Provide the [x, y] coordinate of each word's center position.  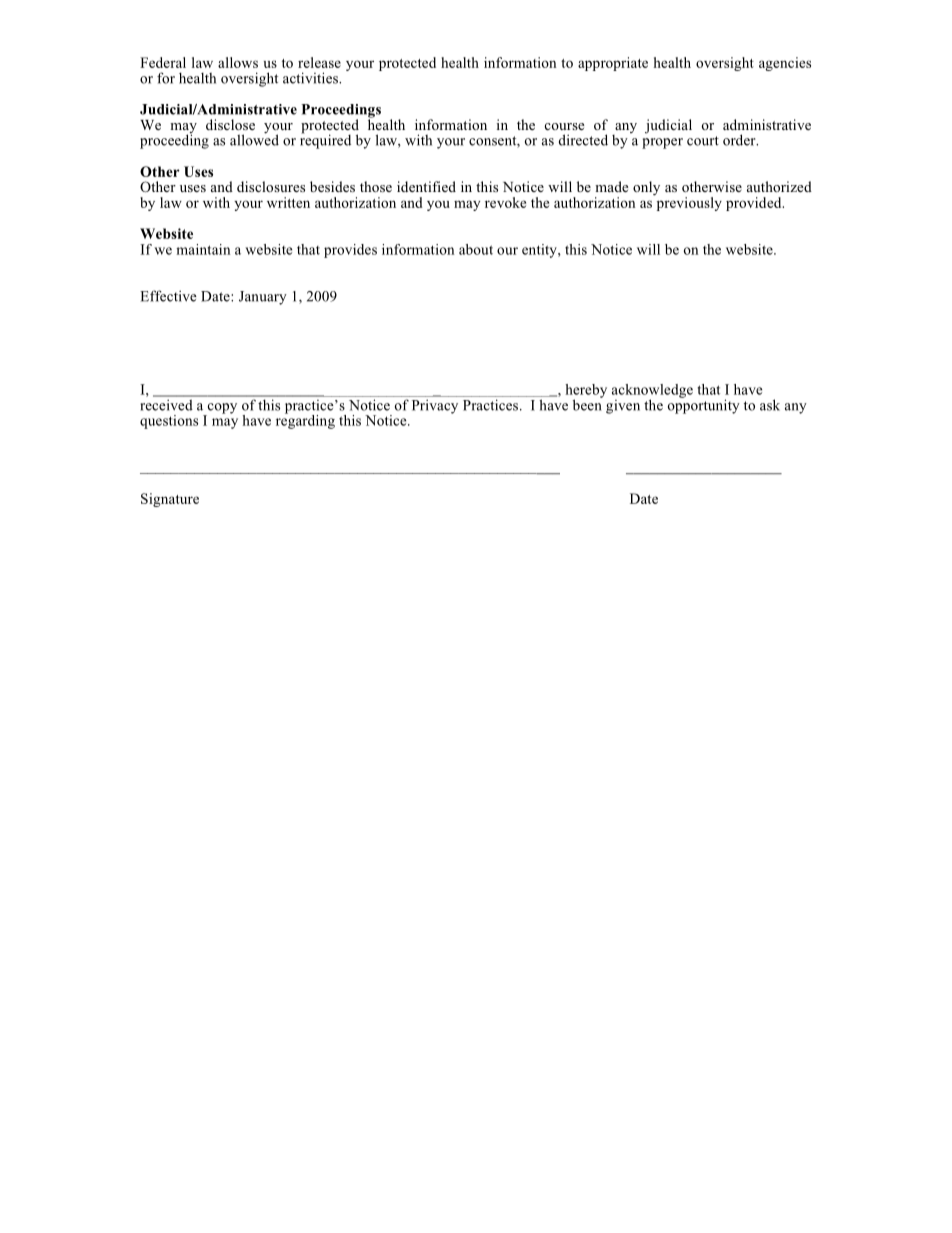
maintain [203, 249]
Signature [170, 500]
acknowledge [652, 392]
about [476, 249]
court [703, 141]
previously [688, 203]
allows [238, 62]
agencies [785, 64]
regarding [305, 420]
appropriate [613, 64]
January [263, 298]
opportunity [704, 405]
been [588, 404]
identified [426, 186]
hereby [586, 392]
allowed [254, 139]
